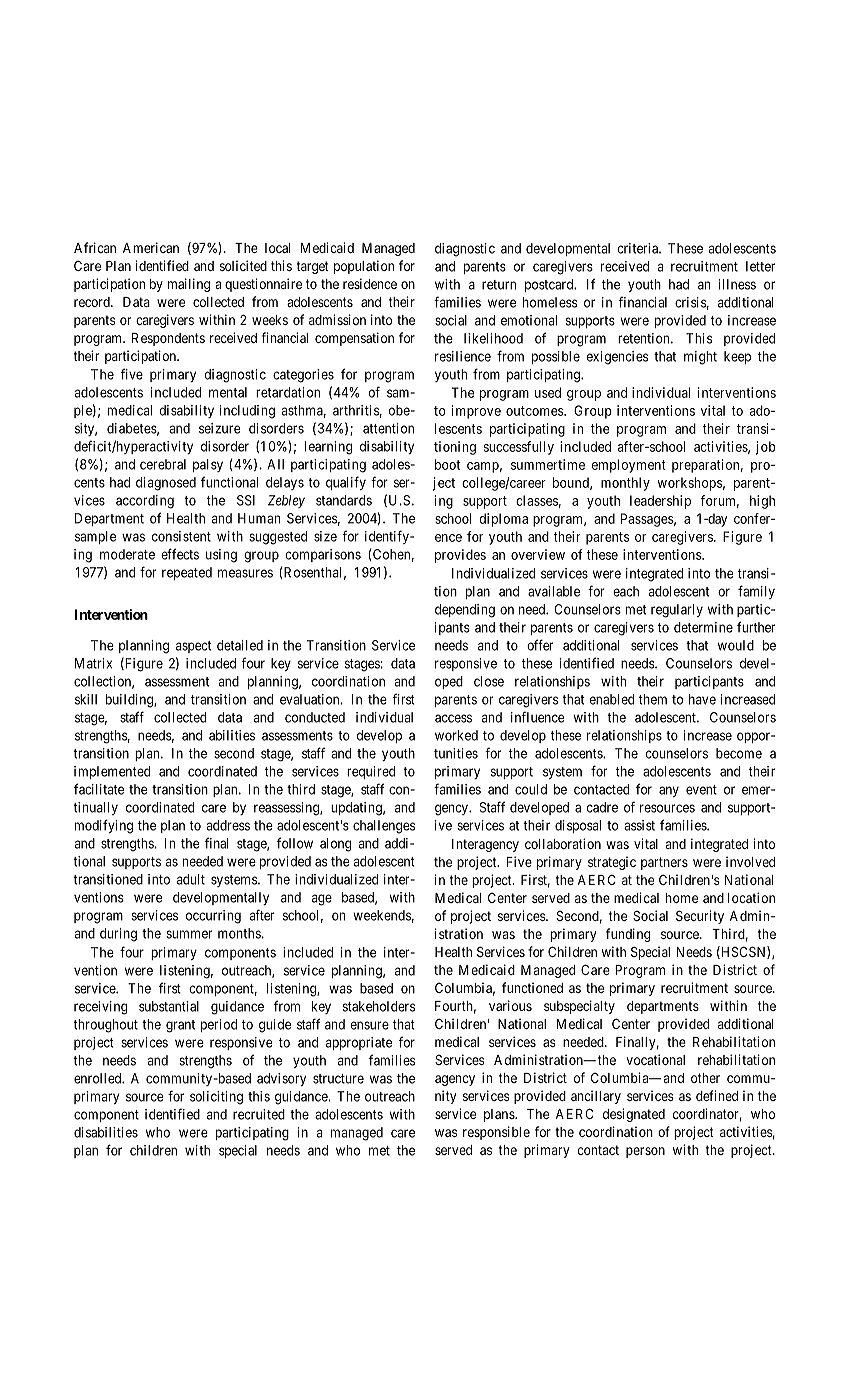 This screenshot has width=849, height=1400. I want to click on mailing, so click(189, 285).
